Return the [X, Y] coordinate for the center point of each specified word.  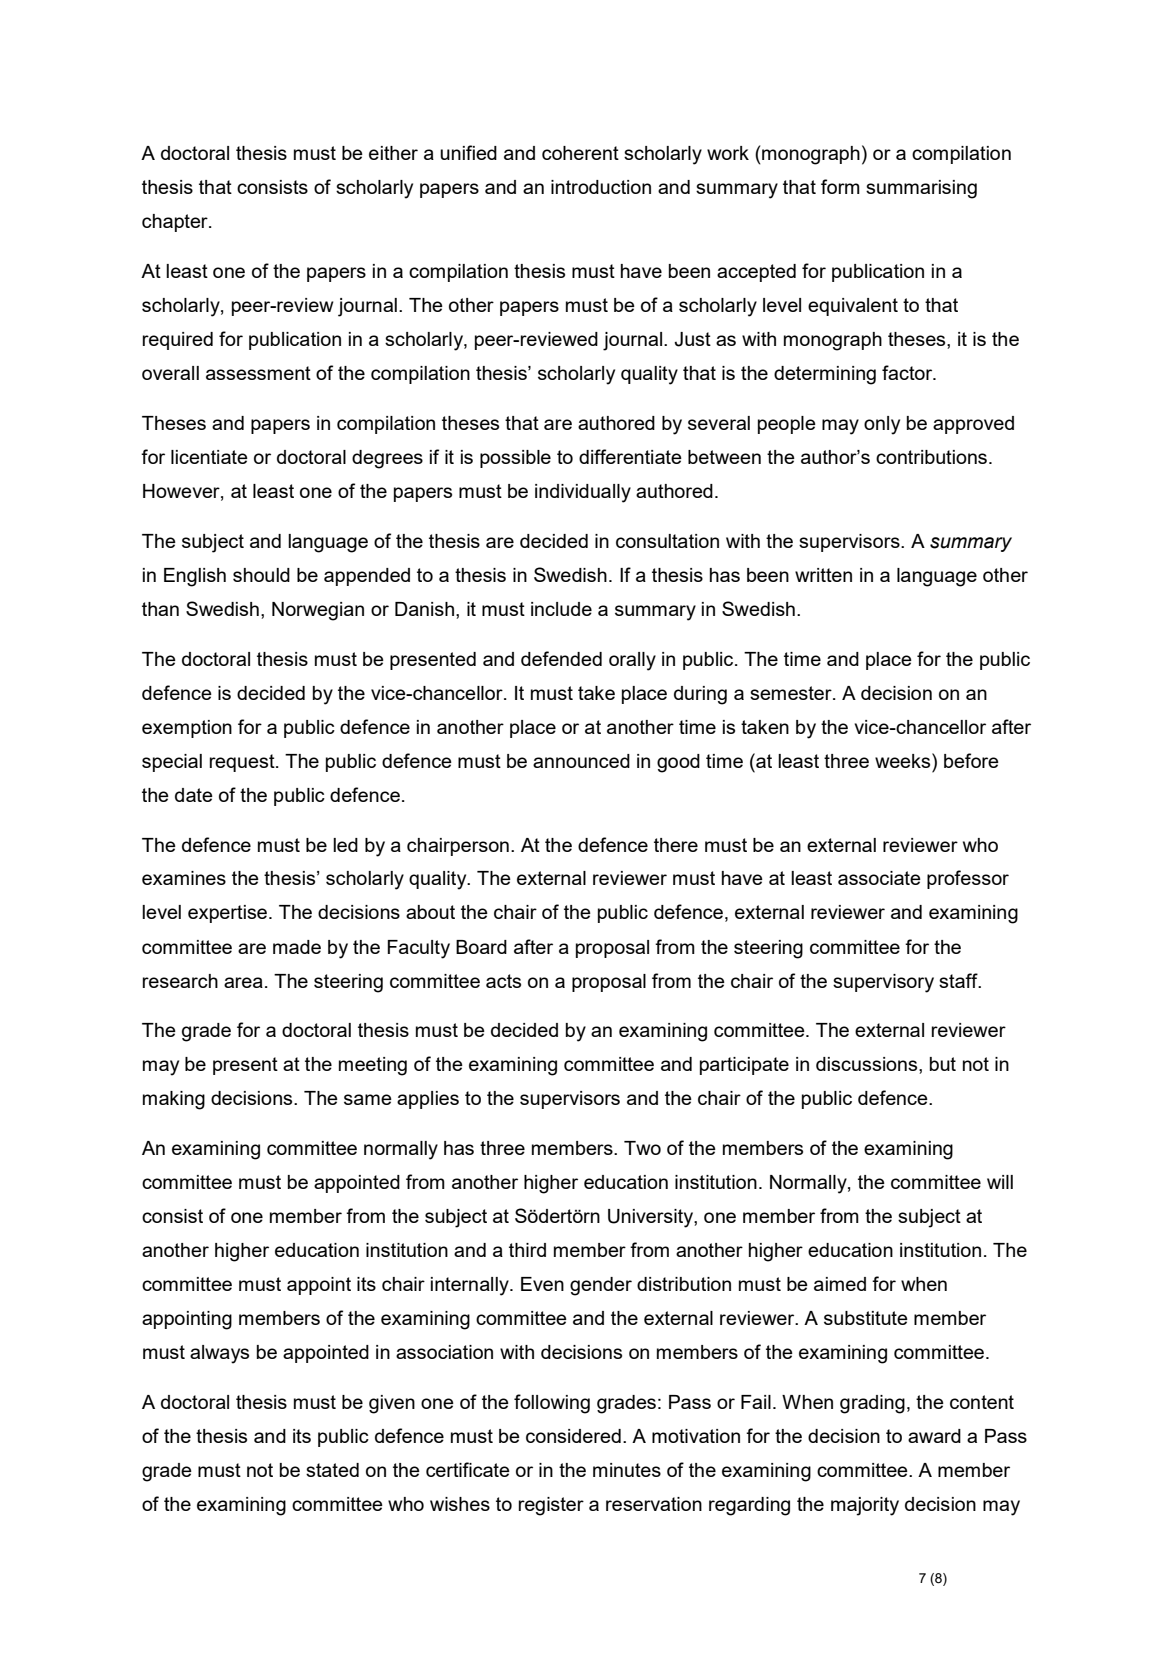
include [561, 609]
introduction [601, 187]
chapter [176, 223]
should [261, 575]
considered [573, 1436]
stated [332, 1470]
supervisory [883, 983]
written [823, 575]
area [243, 982]
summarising [921, 189]
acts [503, 981]
